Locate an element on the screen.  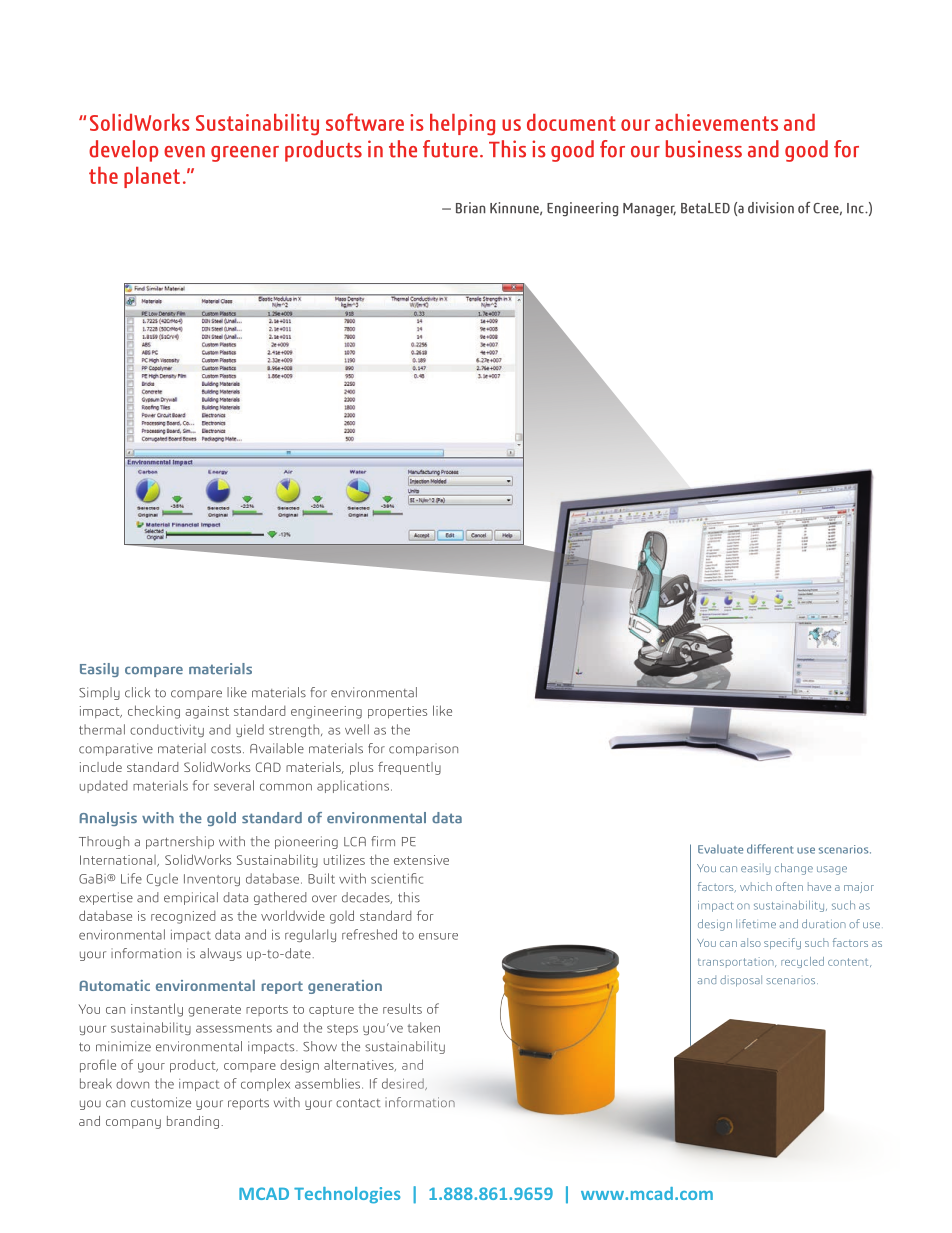
click is located at coordinates (137, 692).
